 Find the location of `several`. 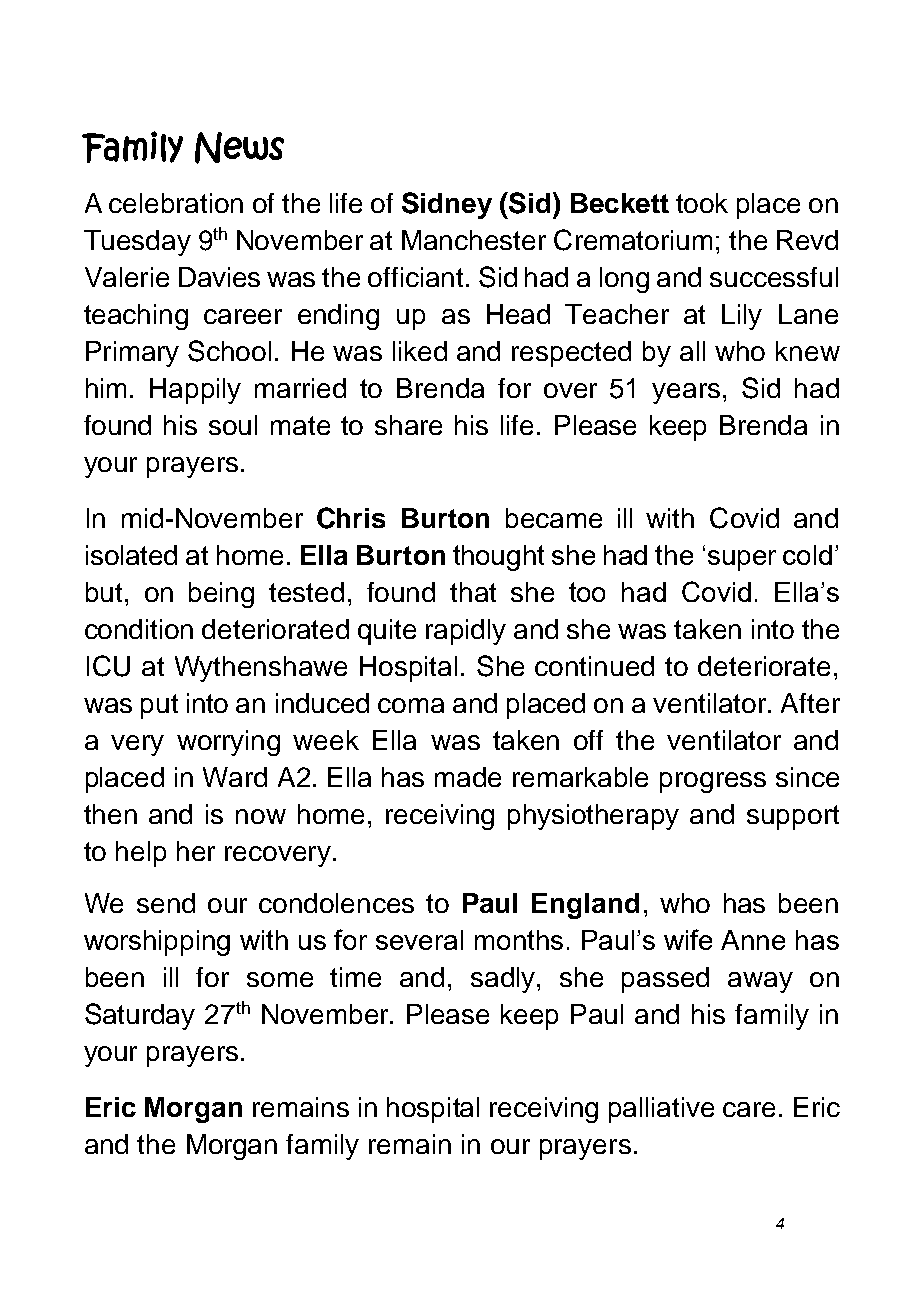

several is located at coordinates (419, 940).
